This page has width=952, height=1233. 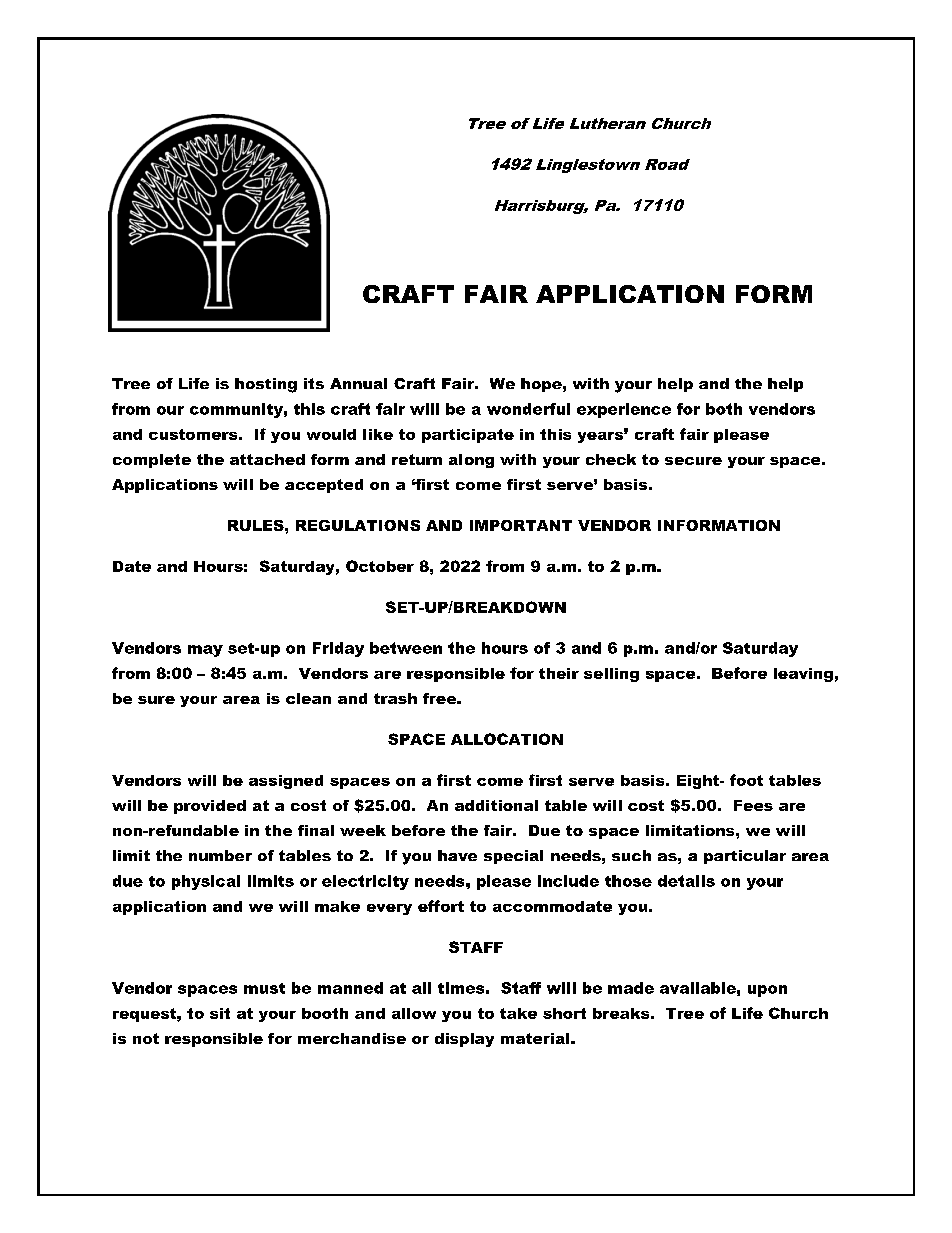 I want to click on leaving, so click(x=803, y=675).
